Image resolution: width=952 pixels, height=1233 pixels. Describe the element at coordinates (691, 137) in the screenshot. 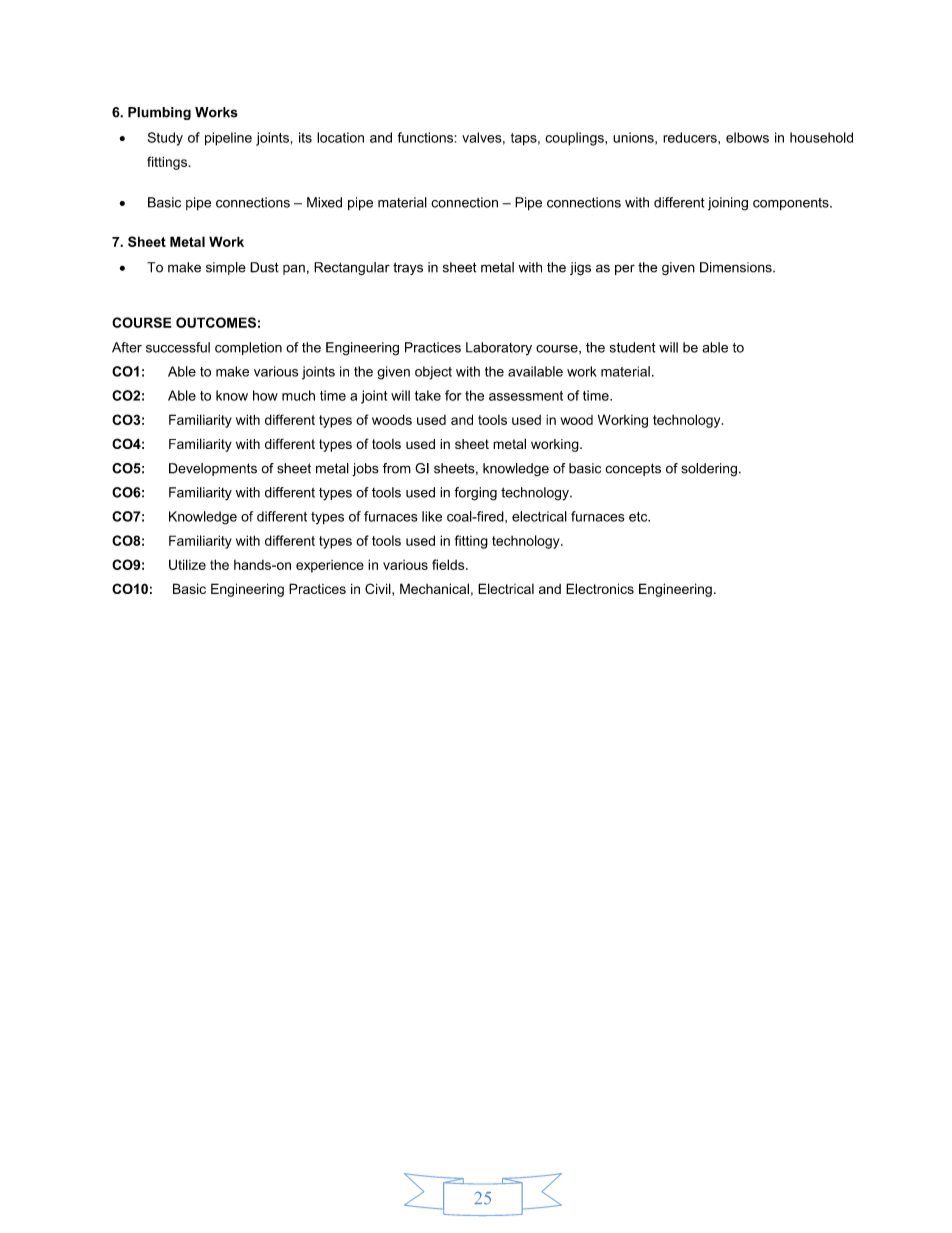

I see `reducers` at that location.
